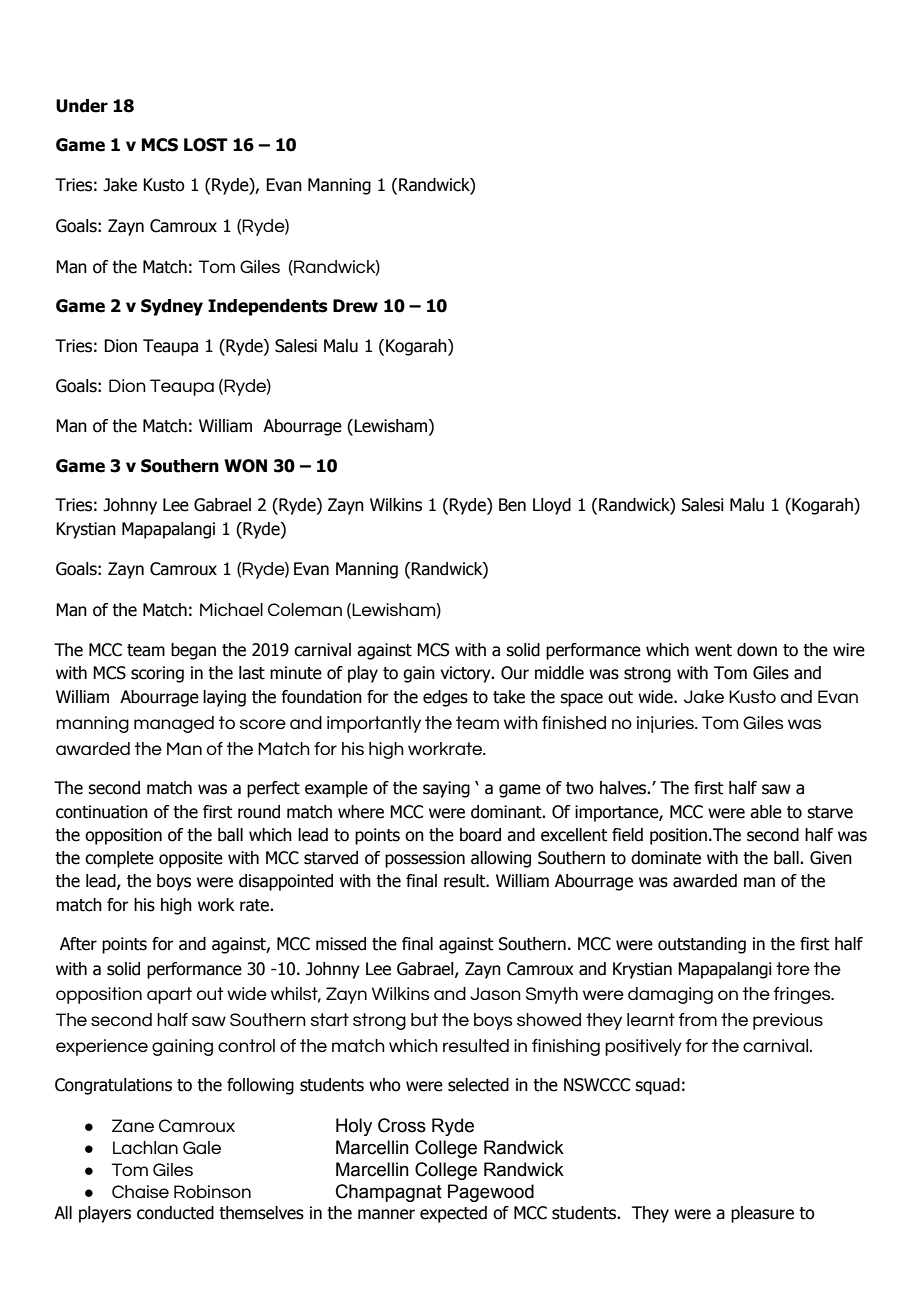  I want to click on Chaise, so click(140, 1191).
